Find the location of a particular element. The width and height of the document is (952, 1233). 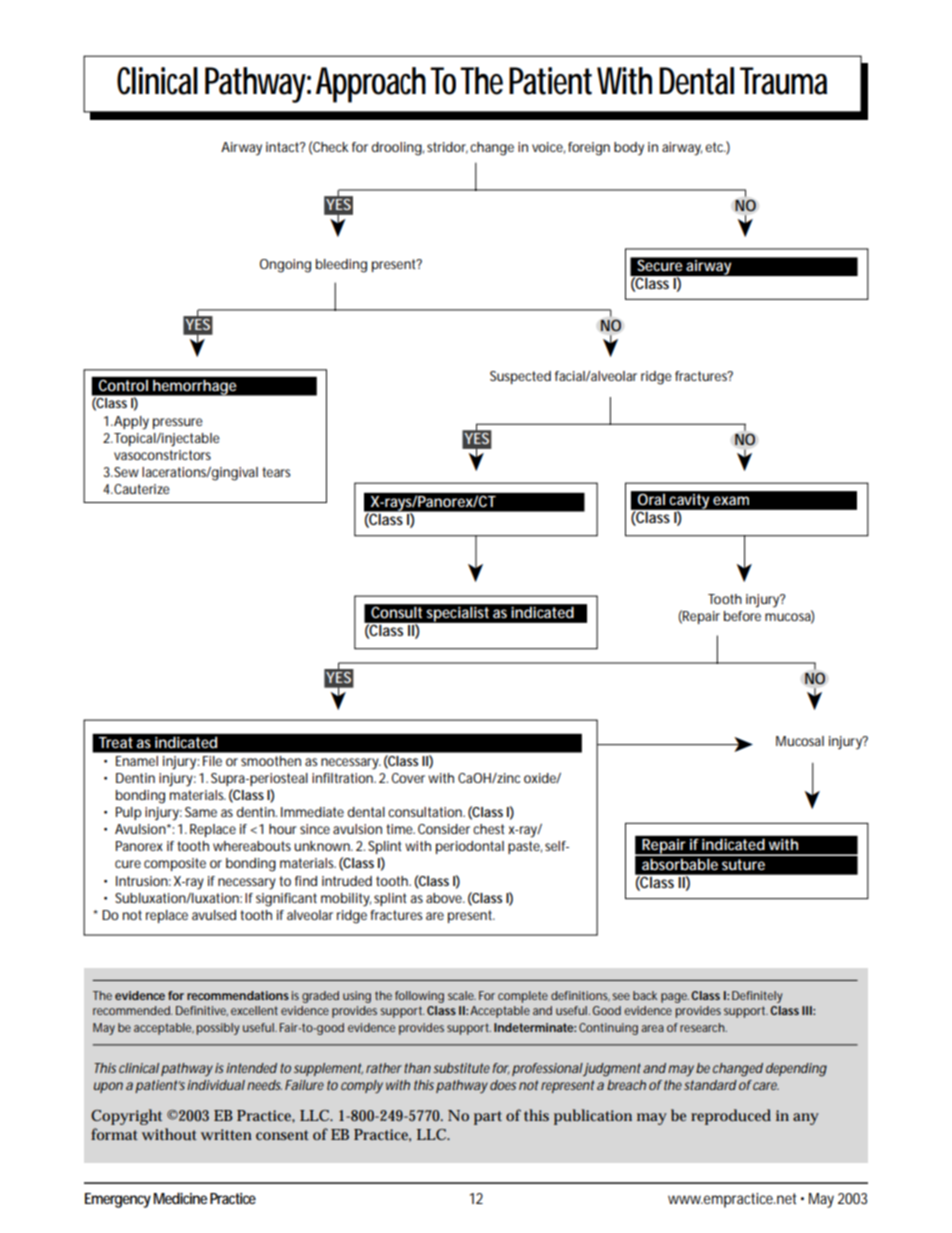

drooling is located at coordinates (397, 149).
